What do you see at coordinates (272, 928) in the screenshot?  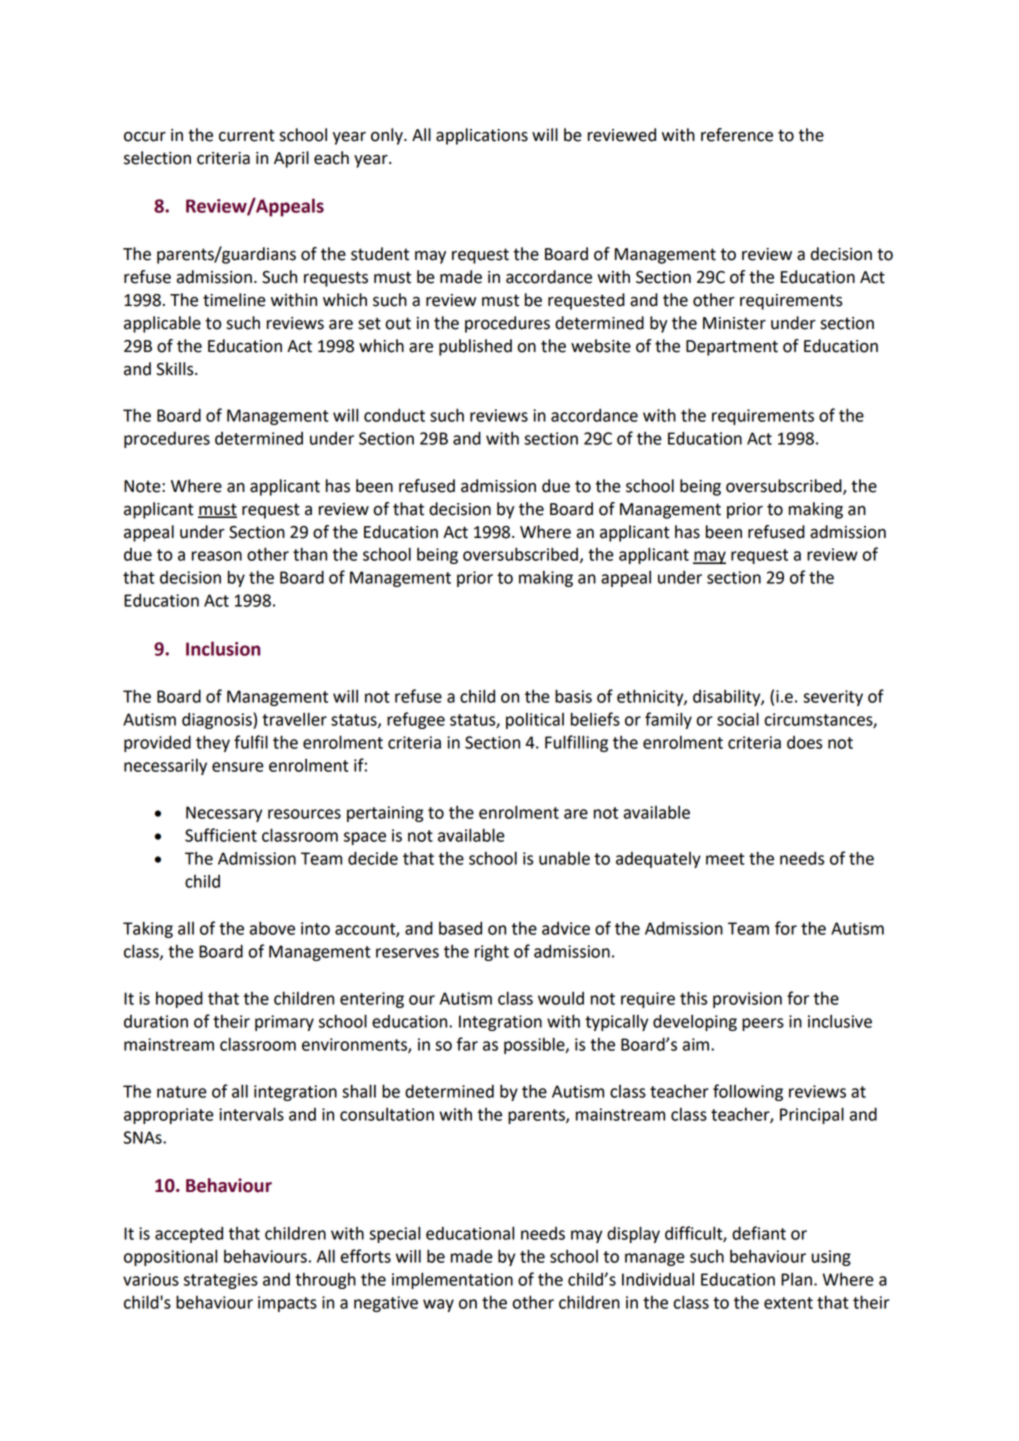 I see `above` at bounding box center [272, 928].
